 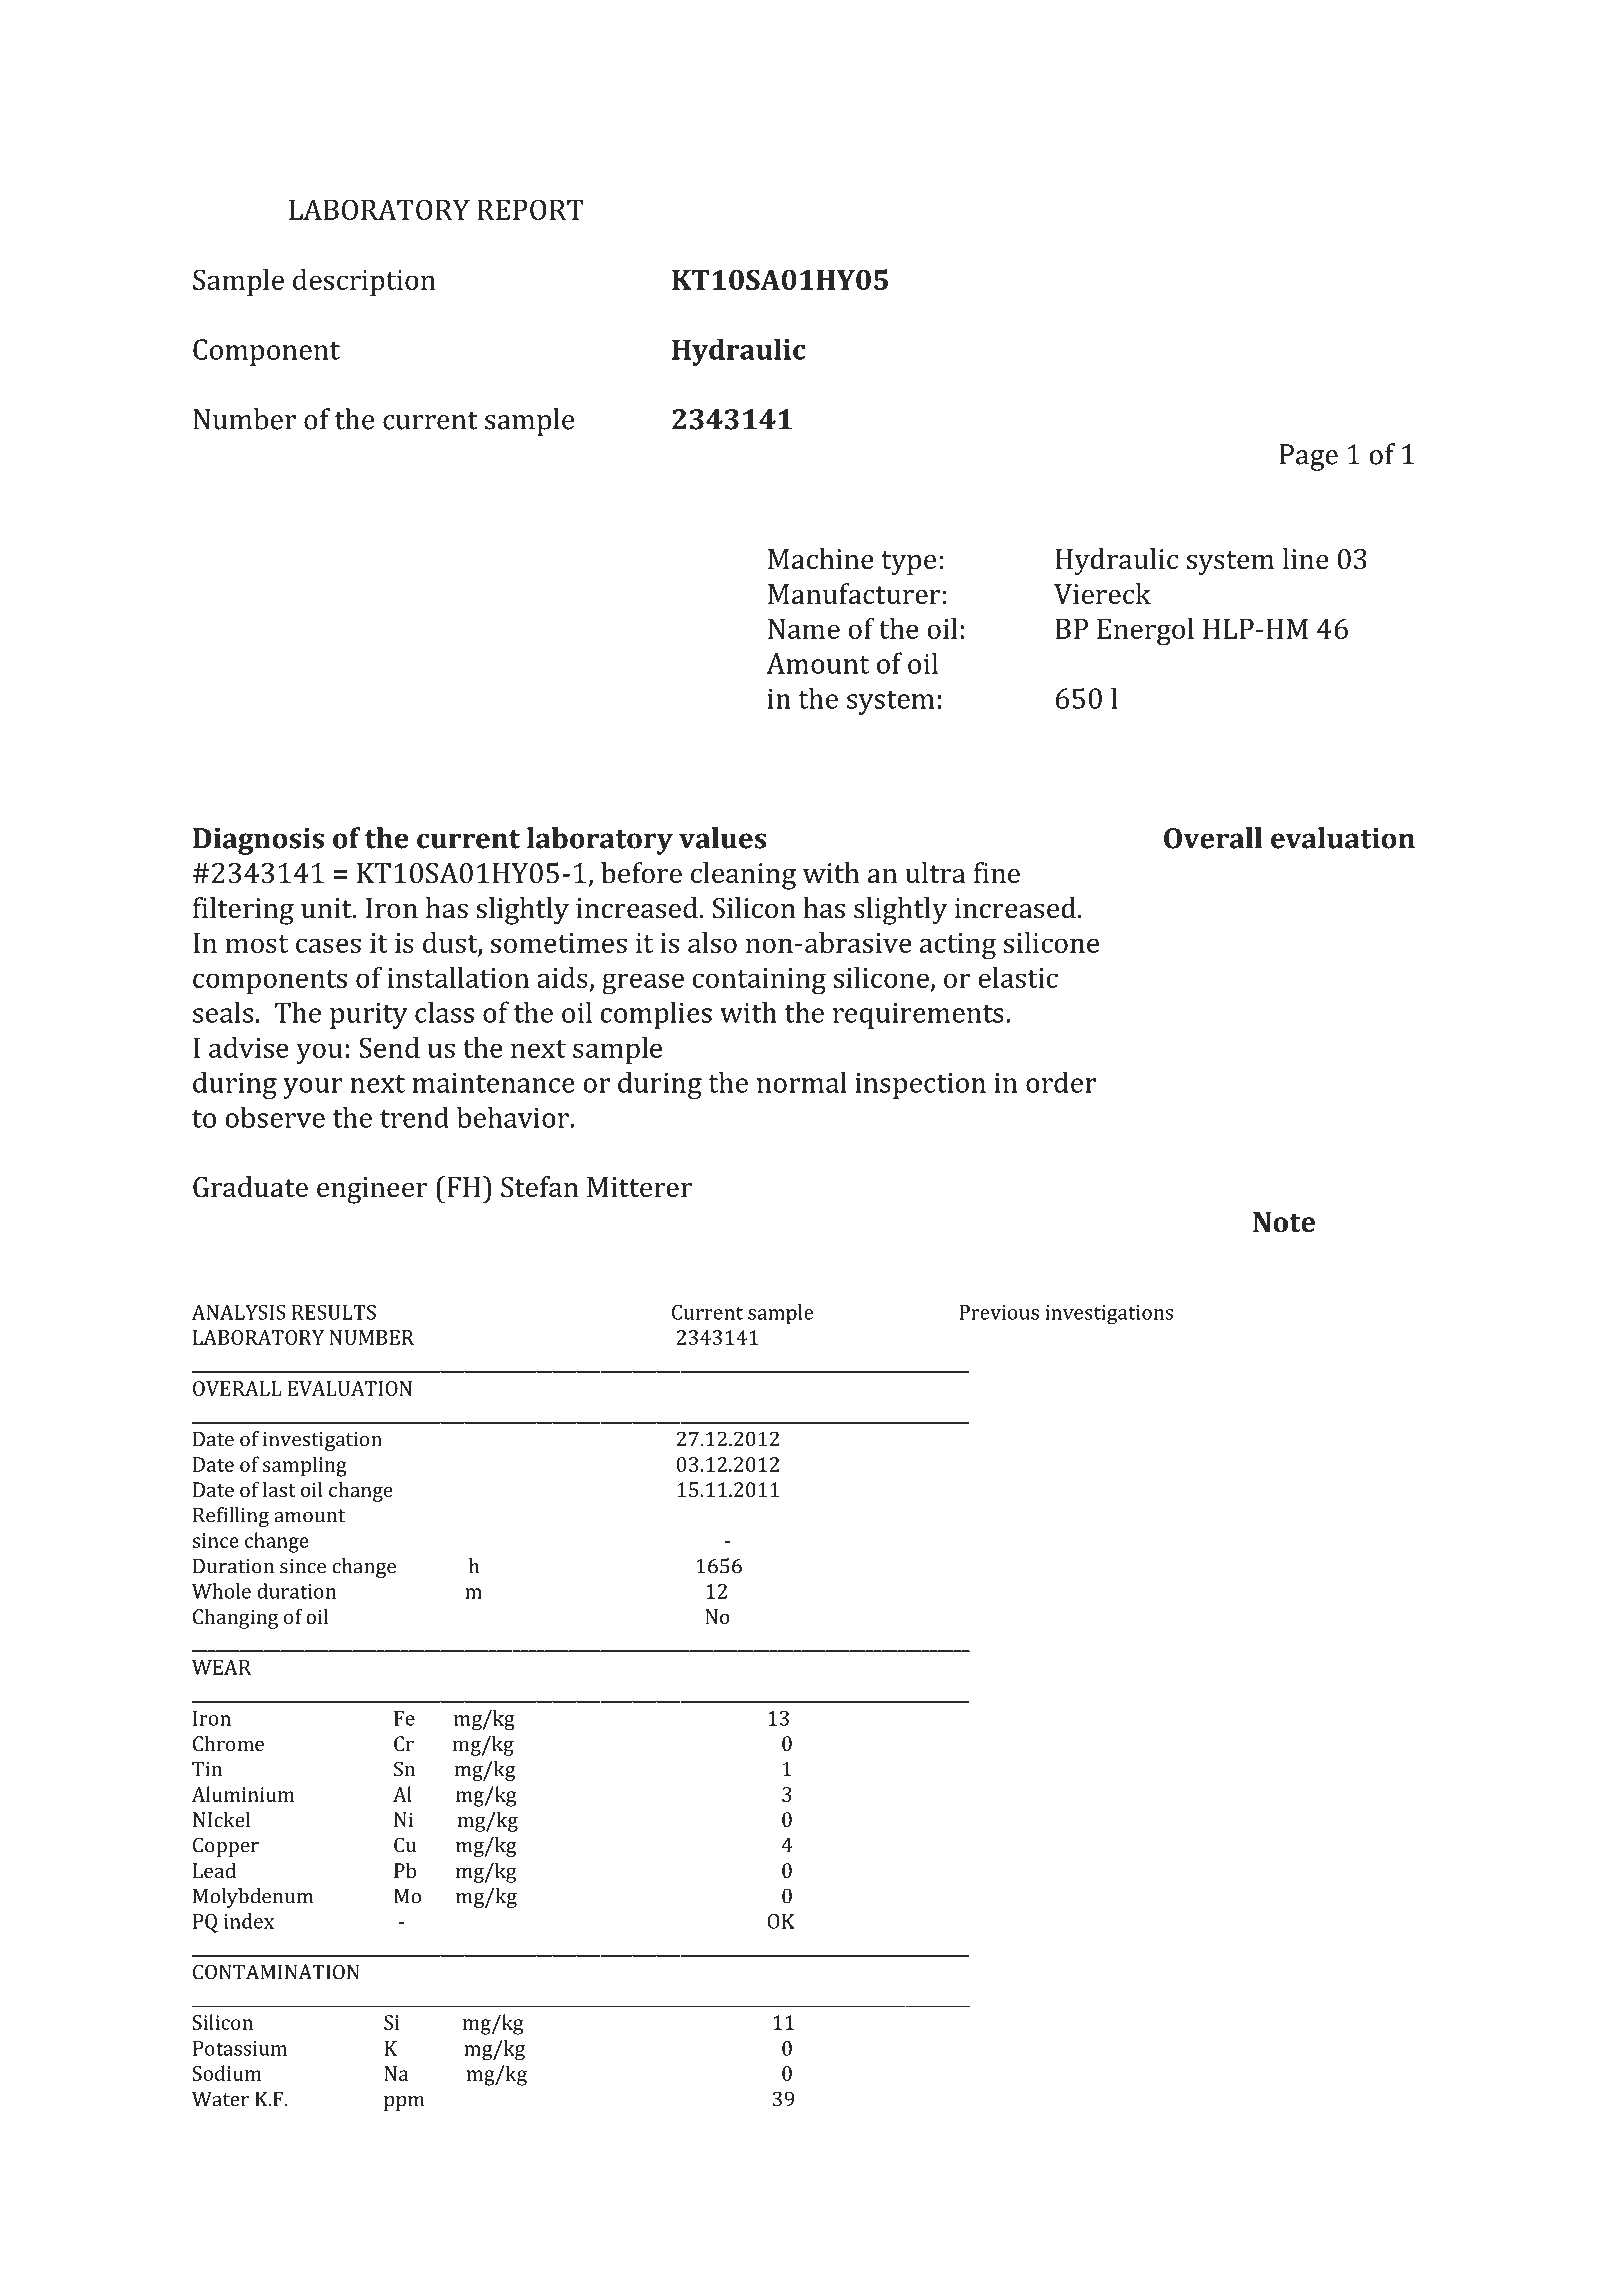 What do you see at coordinates (364, 282) in the document?
I see `description` at bounding box center [364, 282].
